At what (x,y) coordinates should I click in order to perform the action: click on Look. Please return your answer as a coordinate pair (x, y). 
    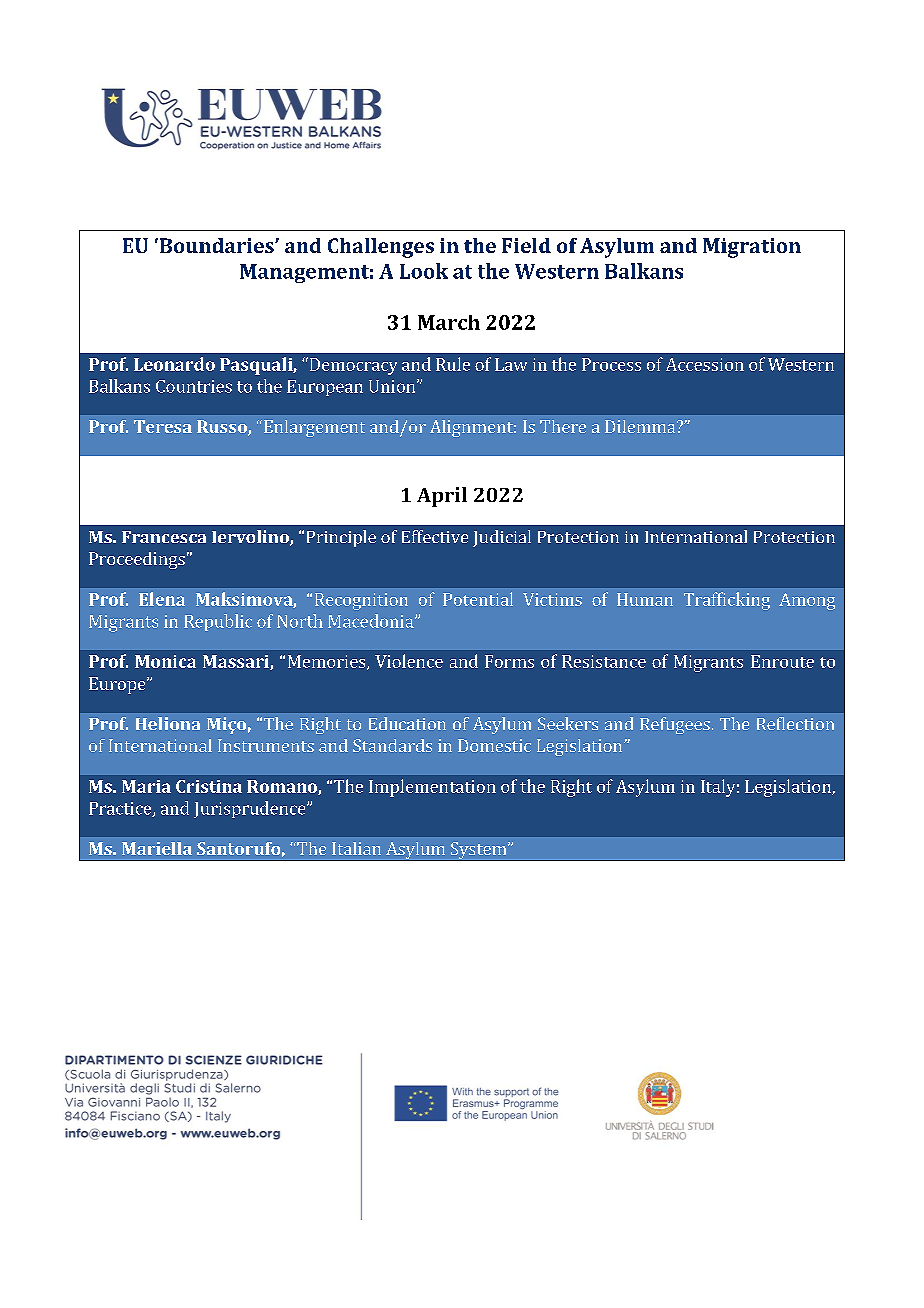
    Looking at the image, I should click on (424, 271).
